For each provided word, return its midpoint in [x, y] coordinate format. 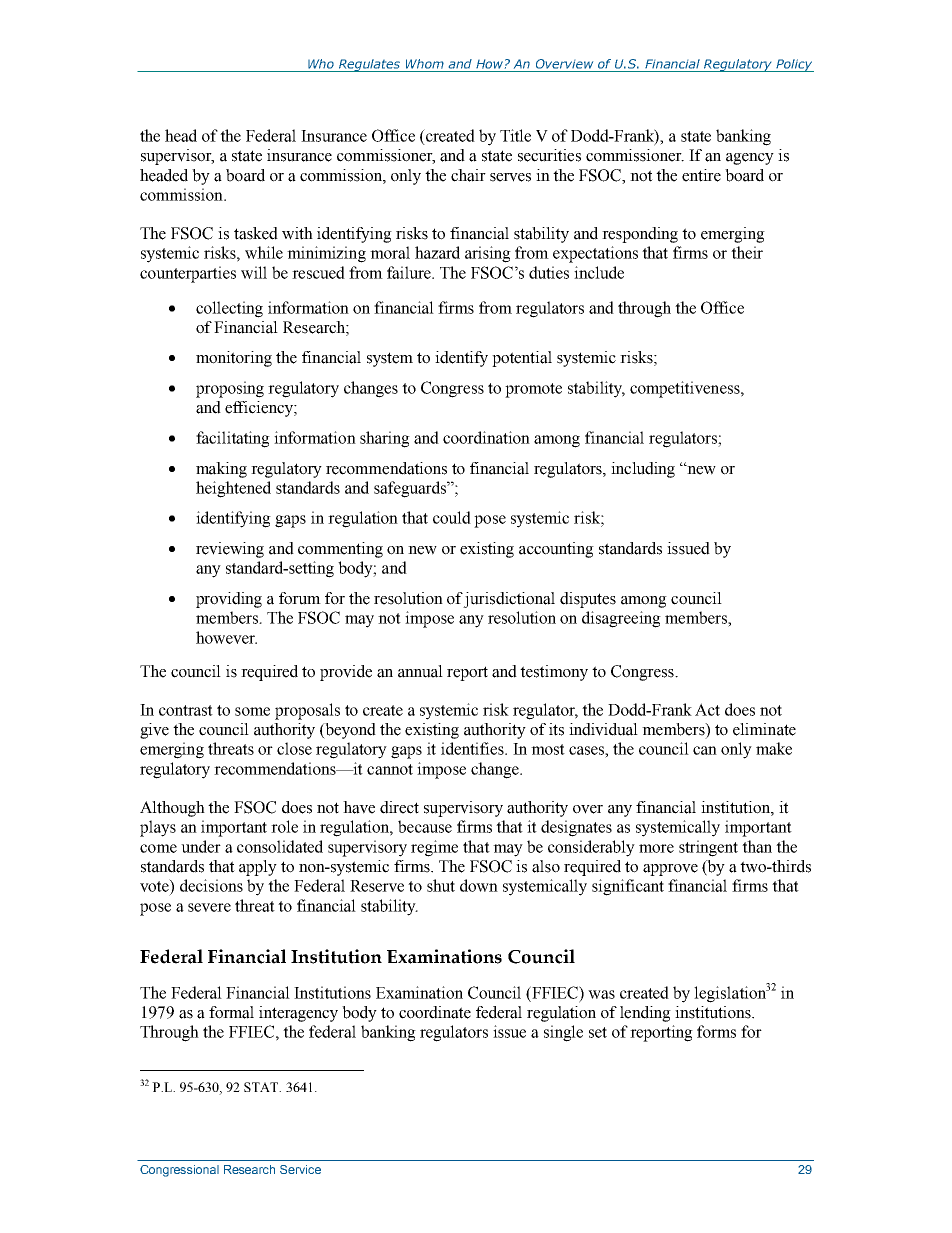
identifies [473, 748]
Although [172, 809]
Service [300, 1169]
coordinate [435, 1012]
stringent [708, 848]
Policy [794, 65]
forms [716, 1031]
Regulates [370, 65]
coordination [486, 437]
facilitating [233, 439]
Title [515, 135]
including [643, 470]
